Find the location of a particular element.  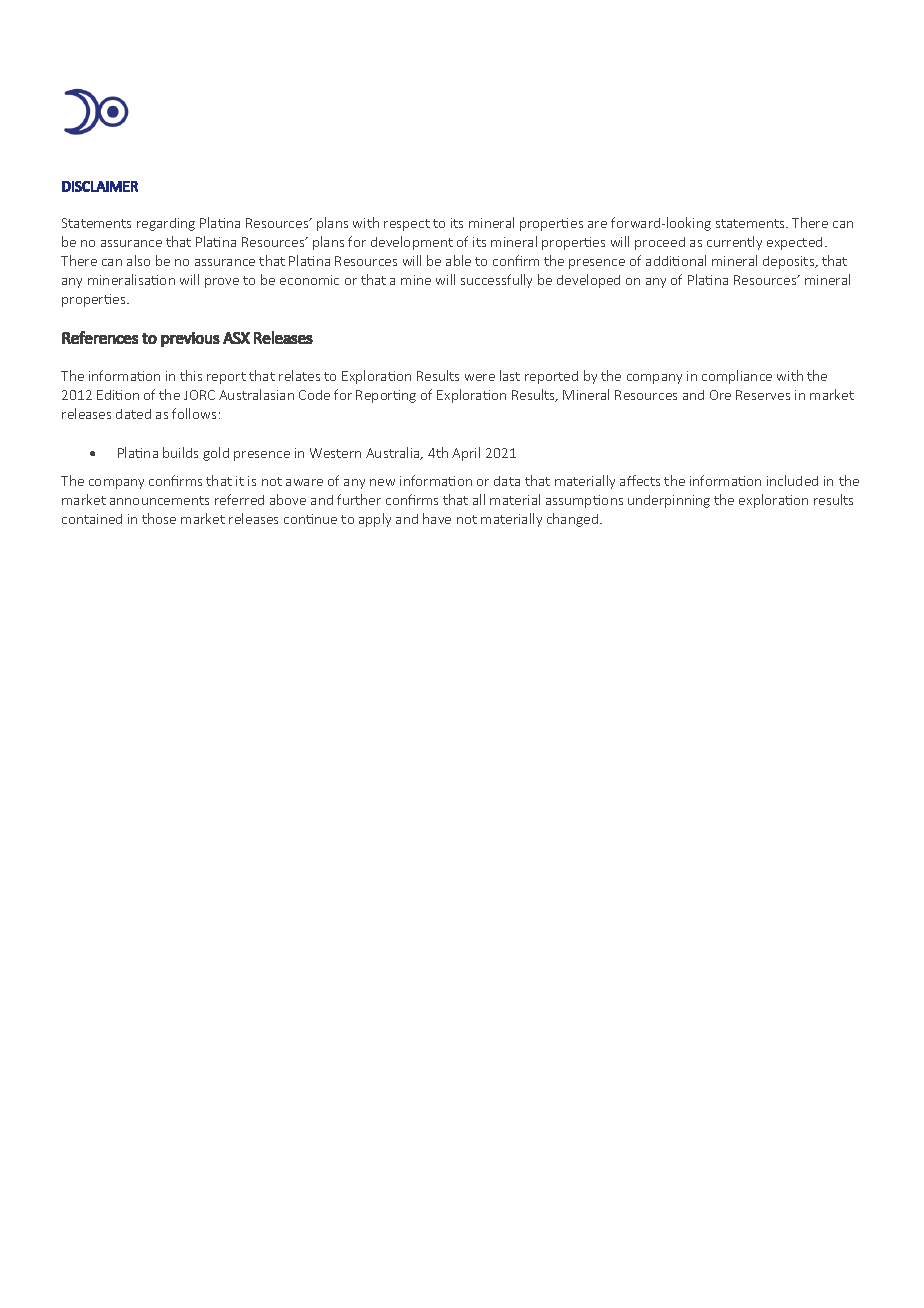

prove is located at coordinates (222, 283).
